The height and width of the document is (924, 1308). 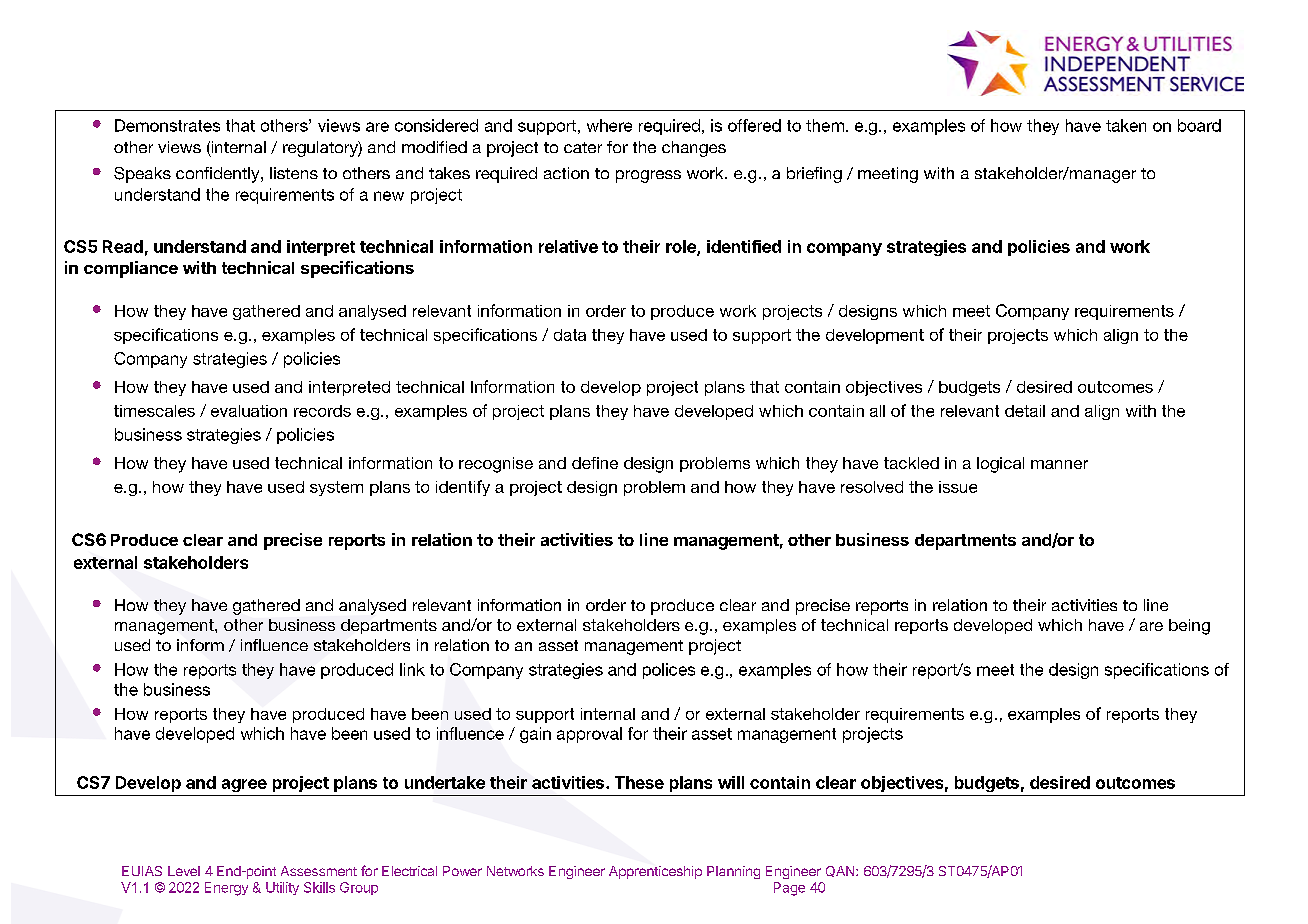 What do you see at coordinates (1126, 125) in the document?
I see `taken` at bounding box center [1126, 125].
